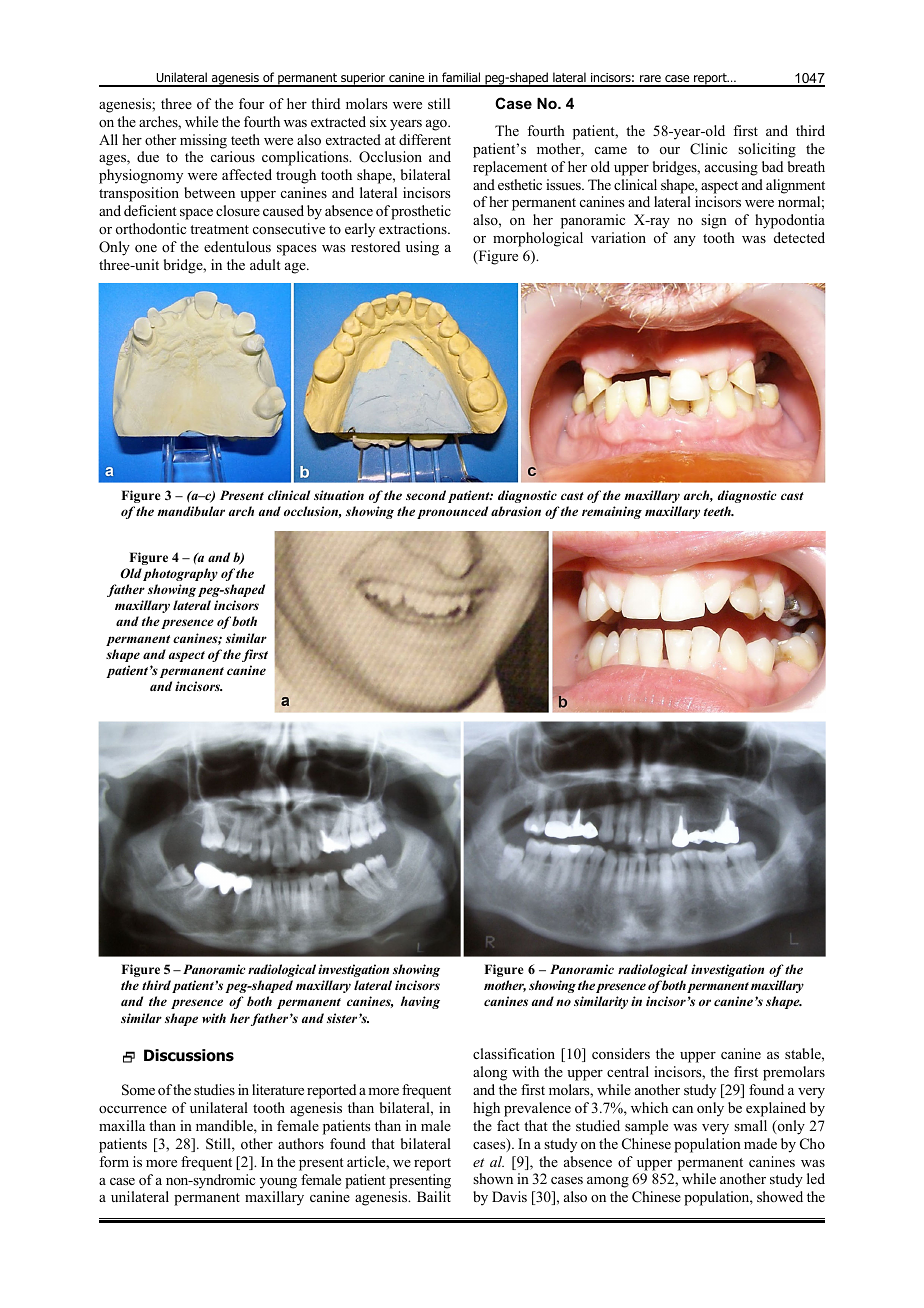 This screenshot has width=924, height=1308. What do you see at coordinates (203, 141) in the screenshot?
I see `missing` at bounding box center [203, 141].
